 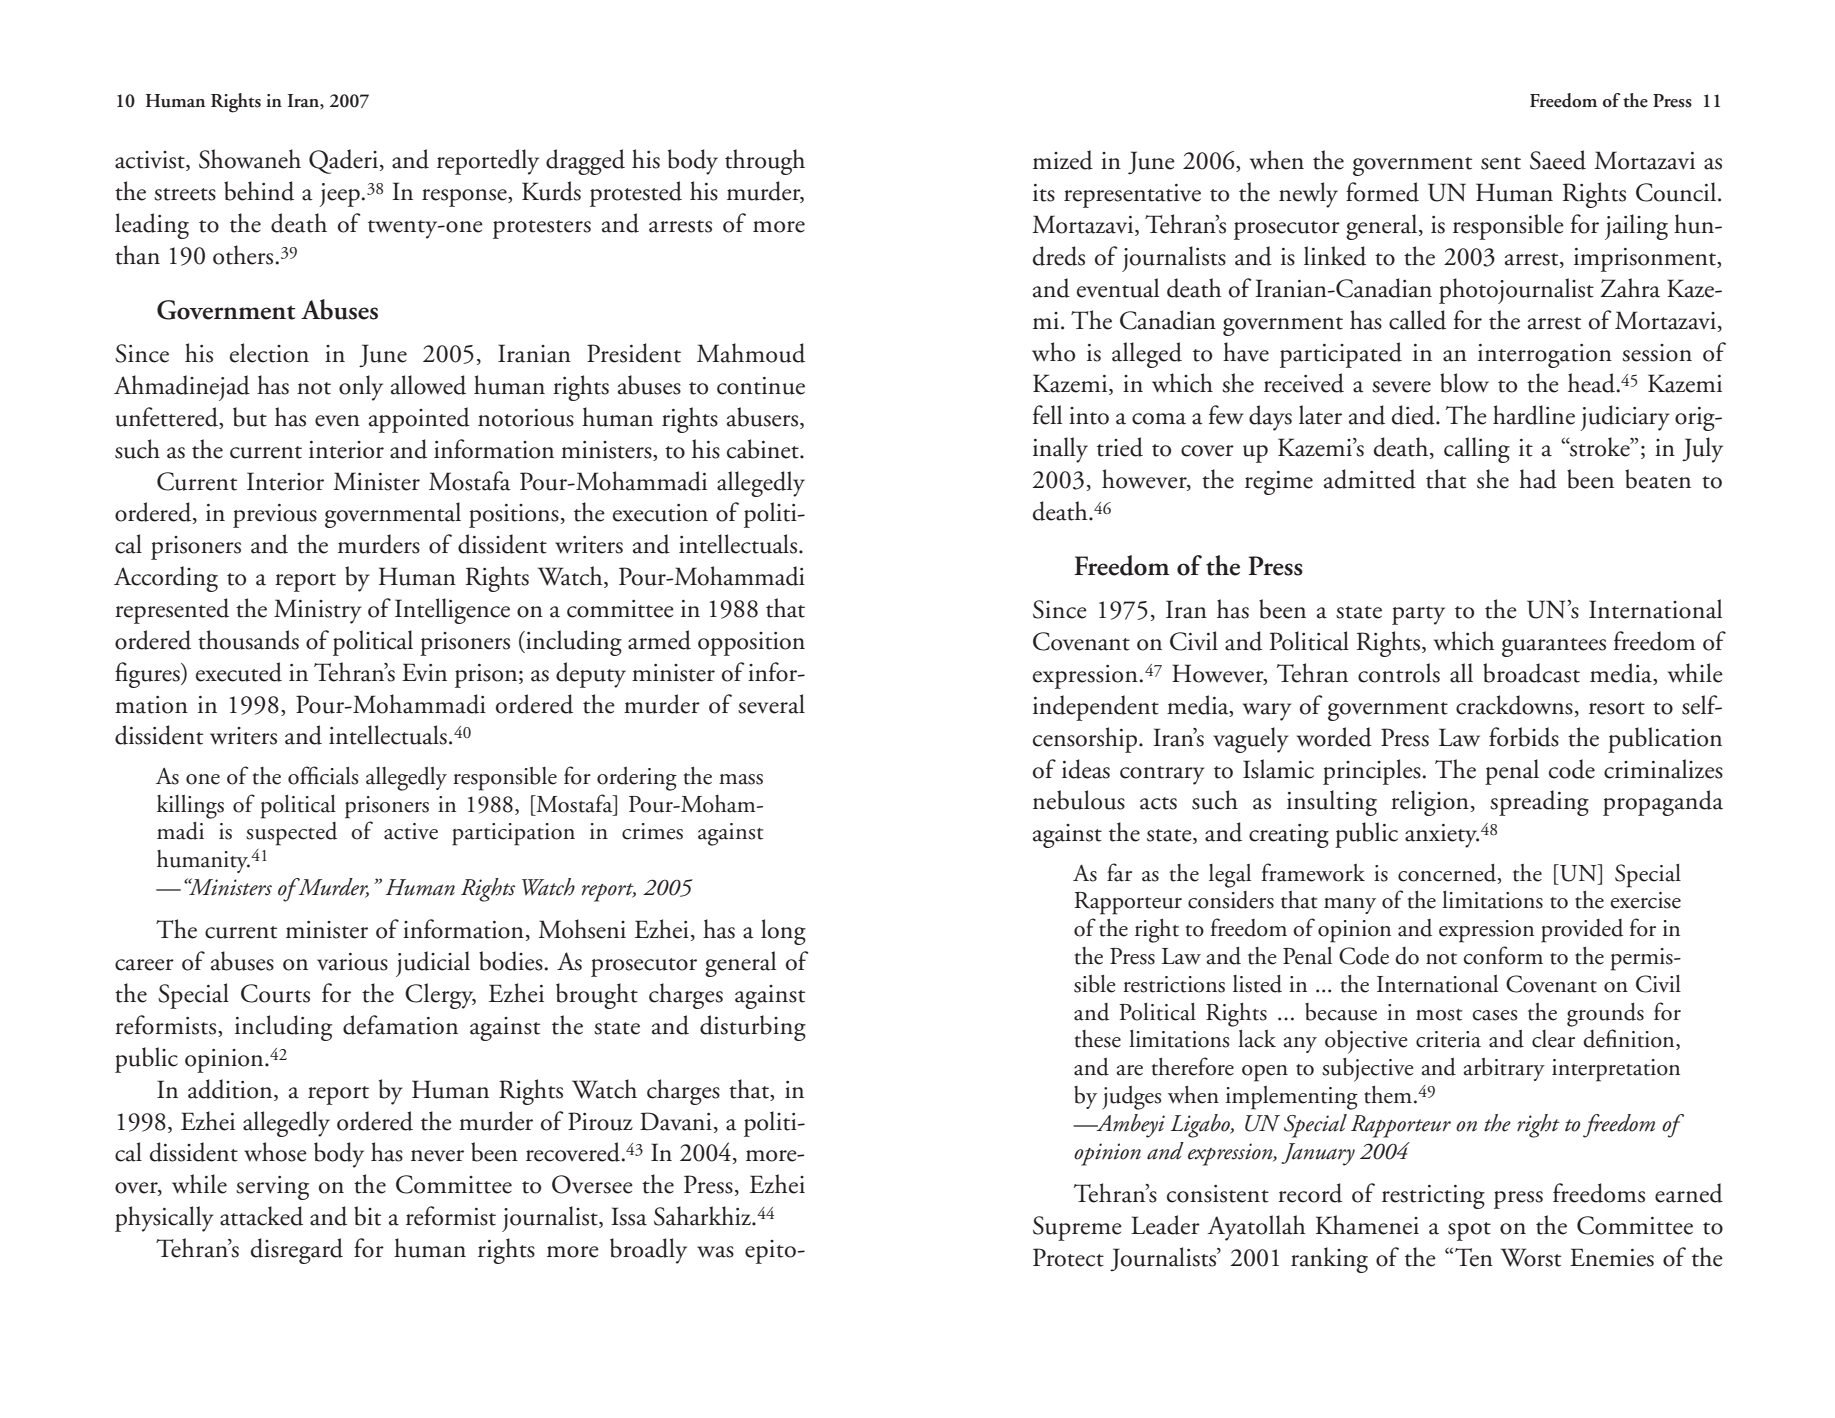 What do you see at coordinates (259, 191) in the screenshot?
I see `behind` at bounding box center [259, 191].
